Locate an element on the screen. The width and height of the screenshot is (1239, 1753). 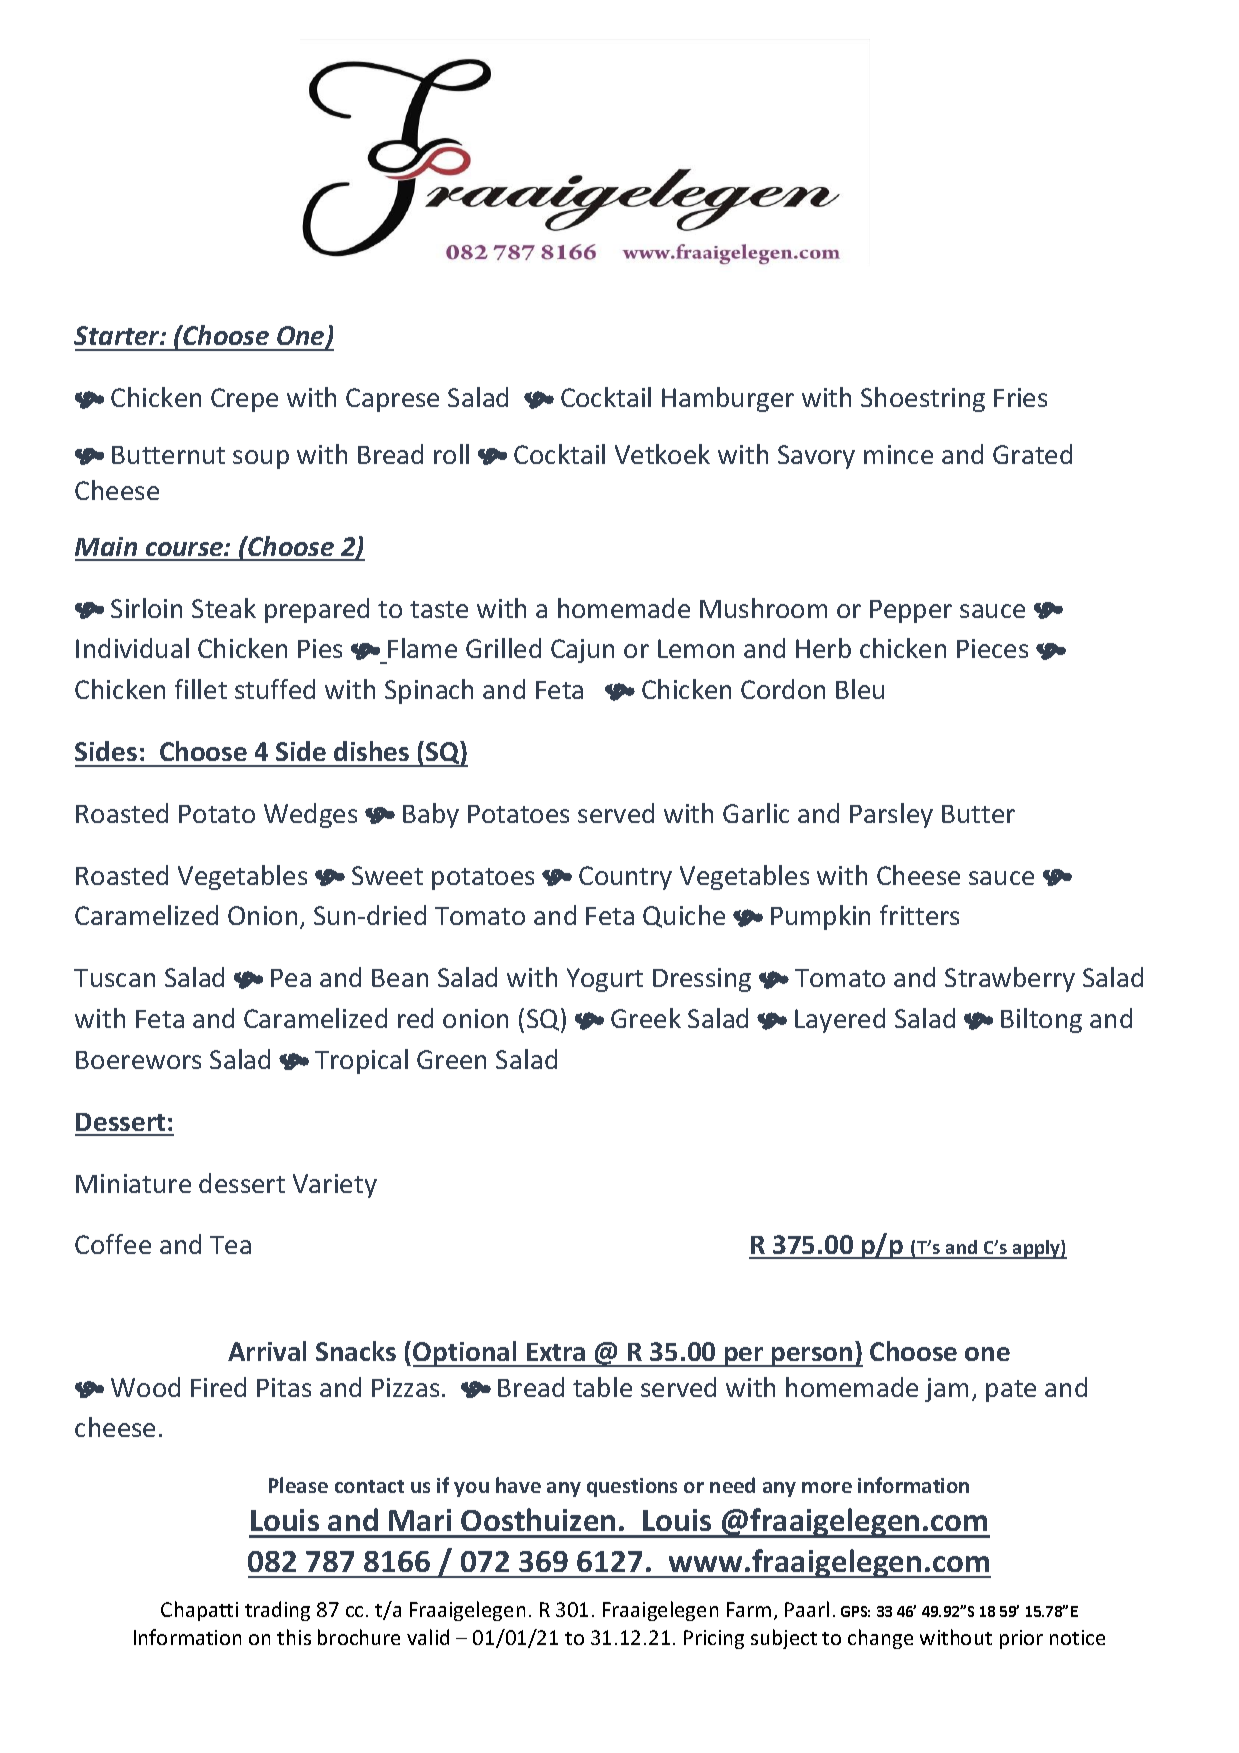
jam is located at coordinates (946, 1390).
